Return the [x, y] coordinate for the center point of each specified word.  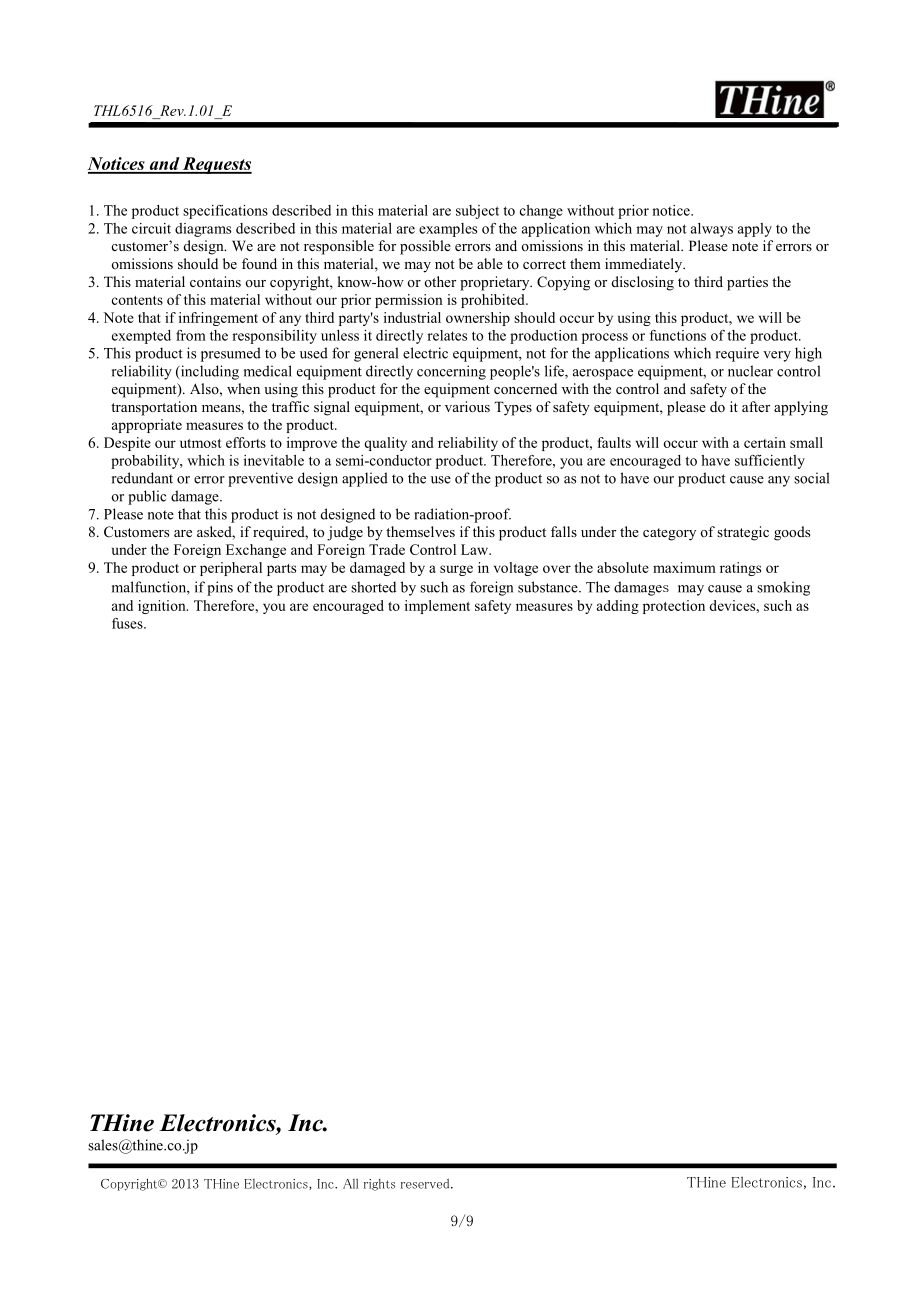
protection [674, 607]
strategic [743, 533]
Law [476, 549]
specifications [225, 212]
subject [477, 212]
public [147, 497]
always [712, 230]
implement [437, 607]
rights [379, 1185]
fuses [128, 623]
